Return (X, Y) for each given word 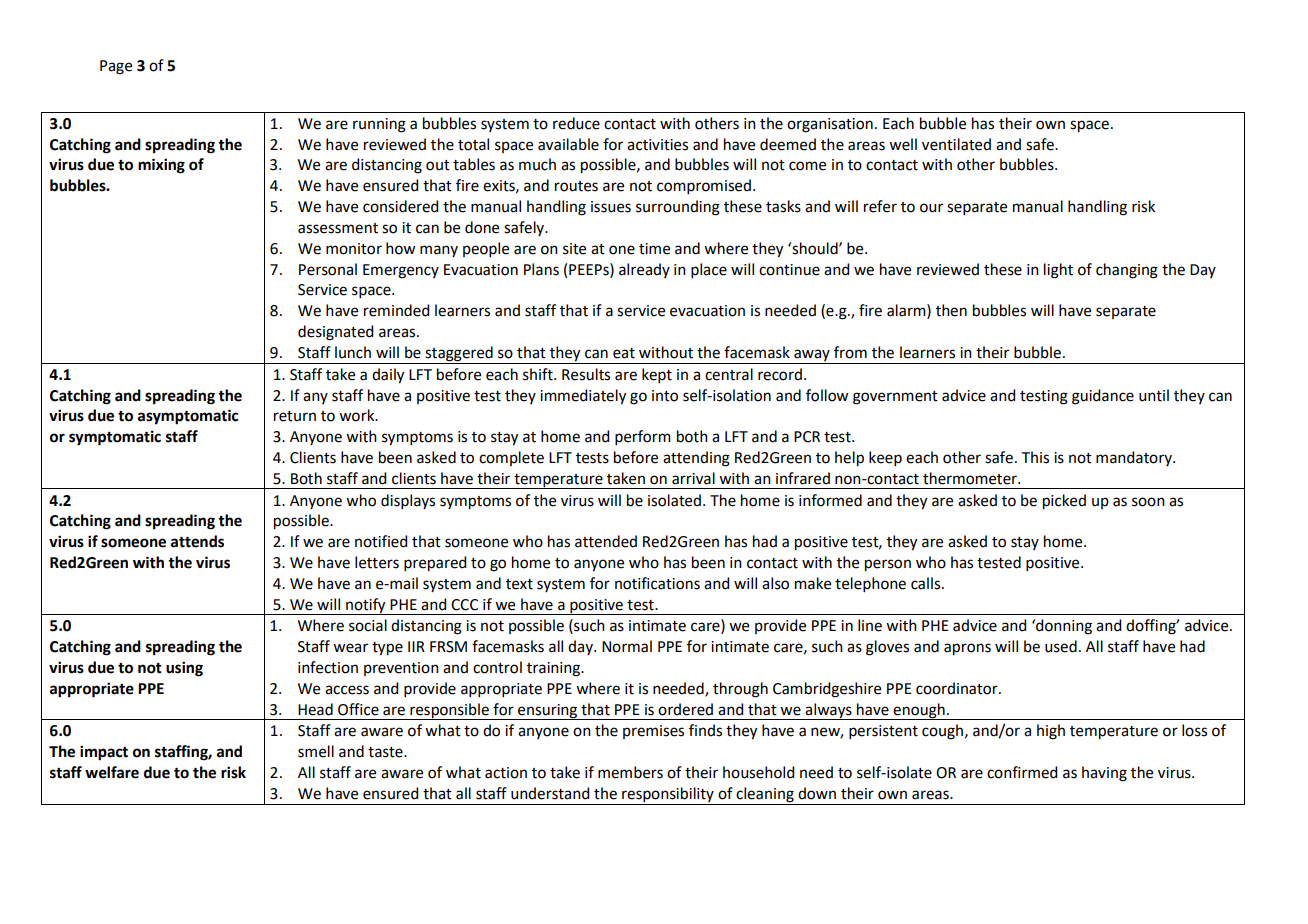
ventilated (956, 144)
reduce (576, 123)
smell (316, 751)
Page (116, 67)
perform (643, 437)
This (1035, 457)
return (295, 416)
